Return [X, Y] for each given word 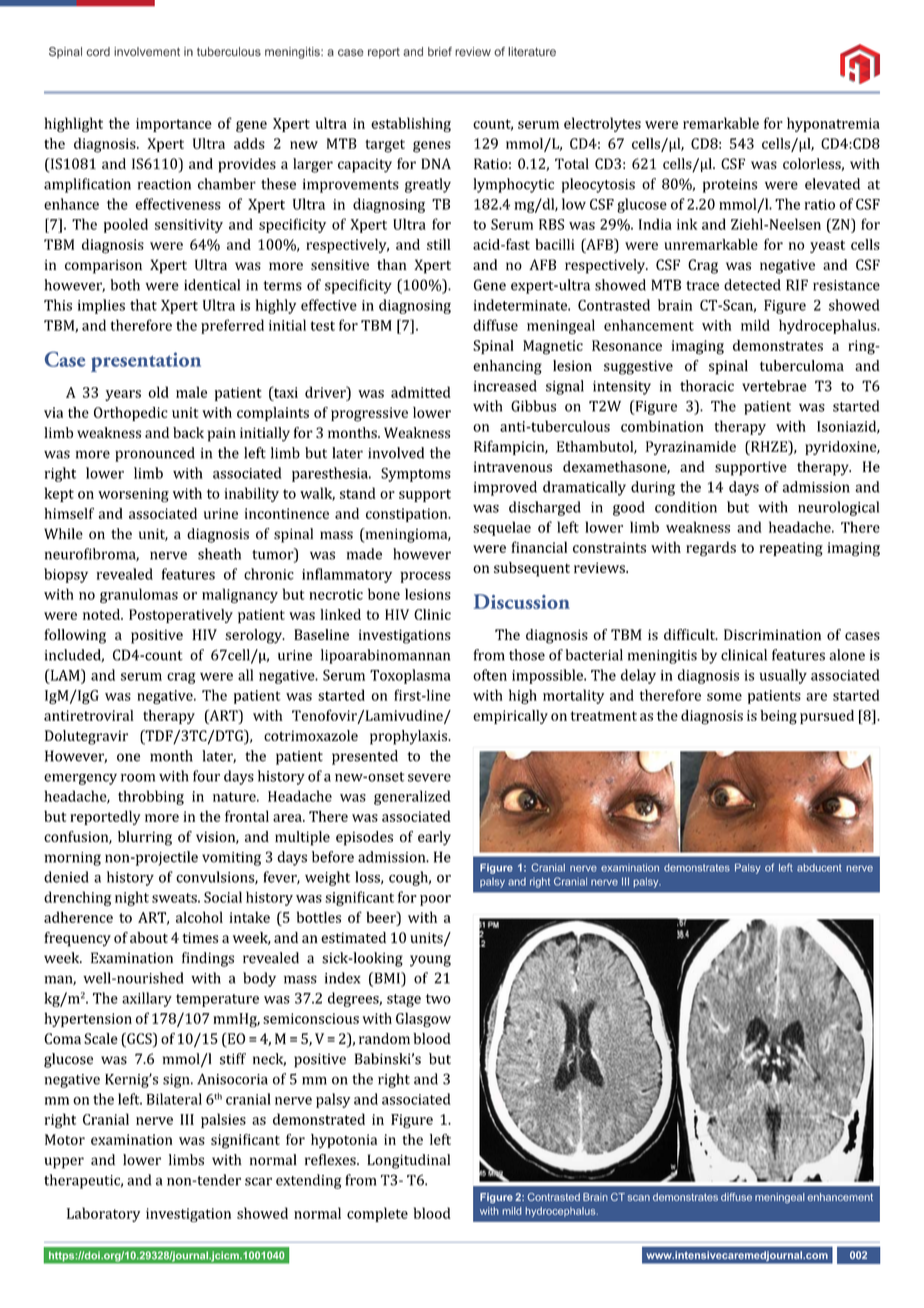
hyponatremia [833, 124]
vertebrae [774, 386]
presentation [146, 362]
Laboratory [103, 1214]
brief [440, 52]
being [778, 717]
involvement [147, 52]
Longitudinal [408, 1161]
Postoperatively [181, 616]
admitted [421, 392]
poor [435, 900]
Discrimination [772, 634]
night [132, 898]
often [490, 675]
